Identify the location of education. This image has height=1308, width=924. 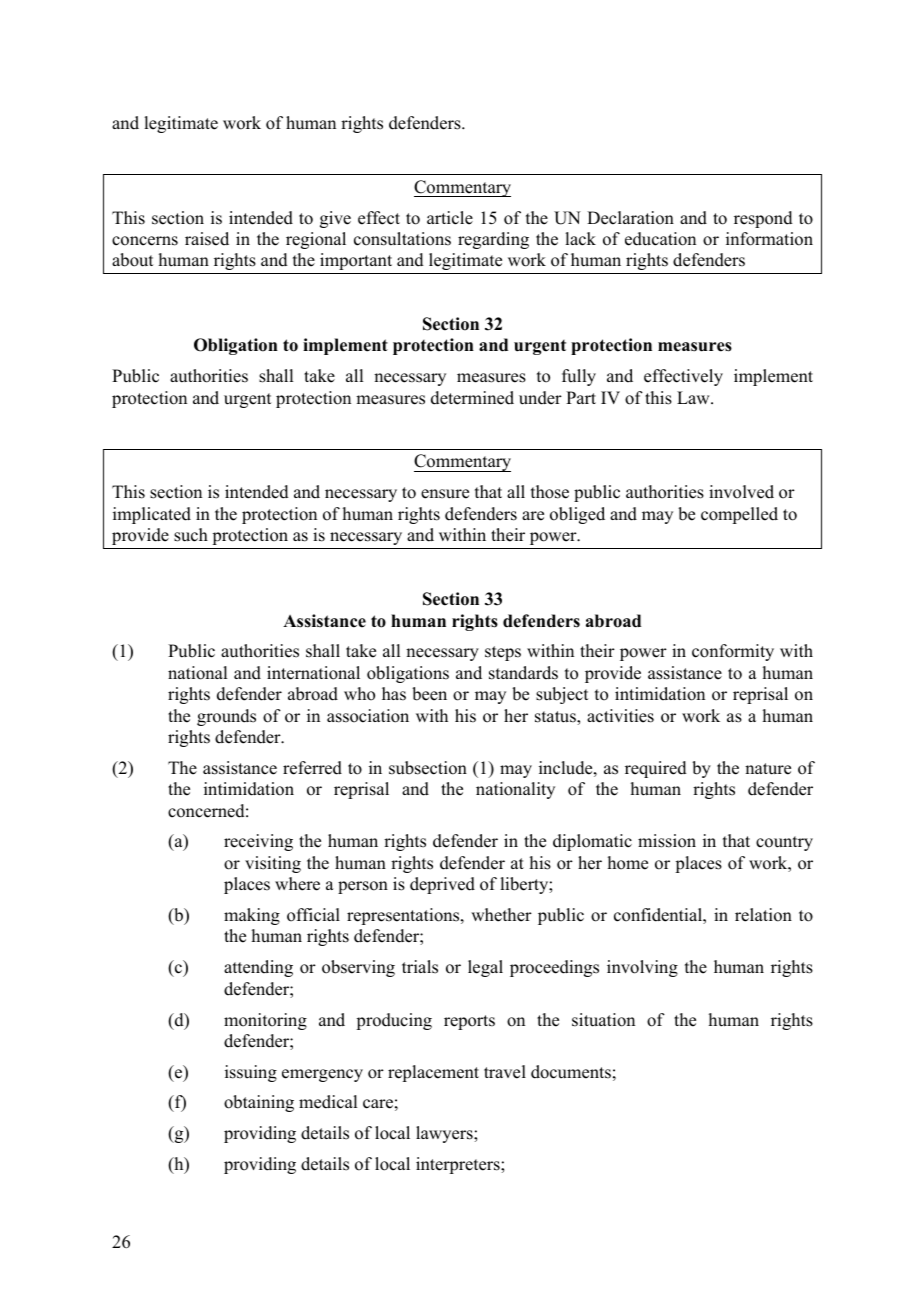
(660, 239).
